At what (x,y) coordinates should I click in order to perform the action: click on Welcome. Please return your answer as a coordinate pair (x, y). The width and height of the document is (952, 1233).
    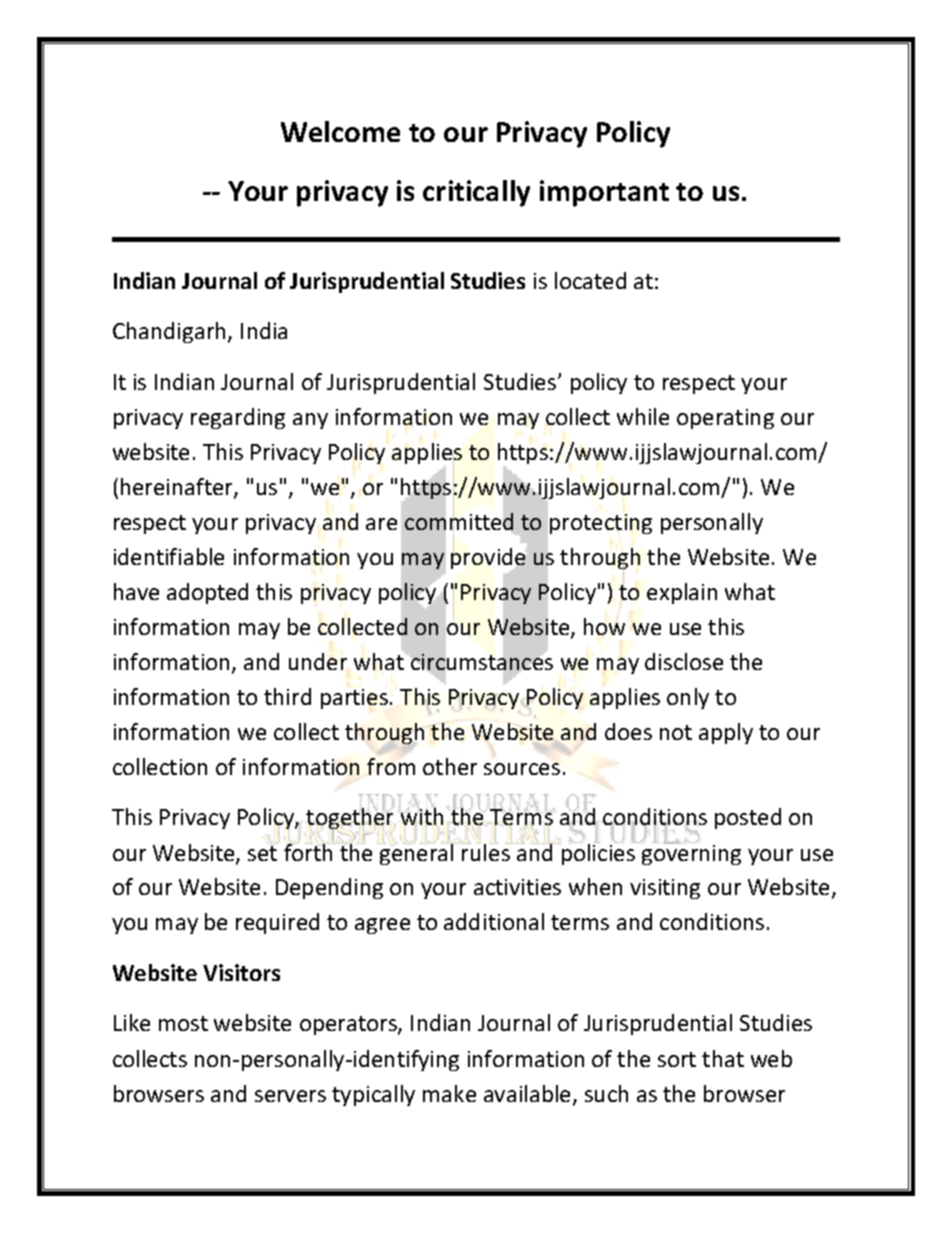
    Looking at the image, I should click on (340, 131).
